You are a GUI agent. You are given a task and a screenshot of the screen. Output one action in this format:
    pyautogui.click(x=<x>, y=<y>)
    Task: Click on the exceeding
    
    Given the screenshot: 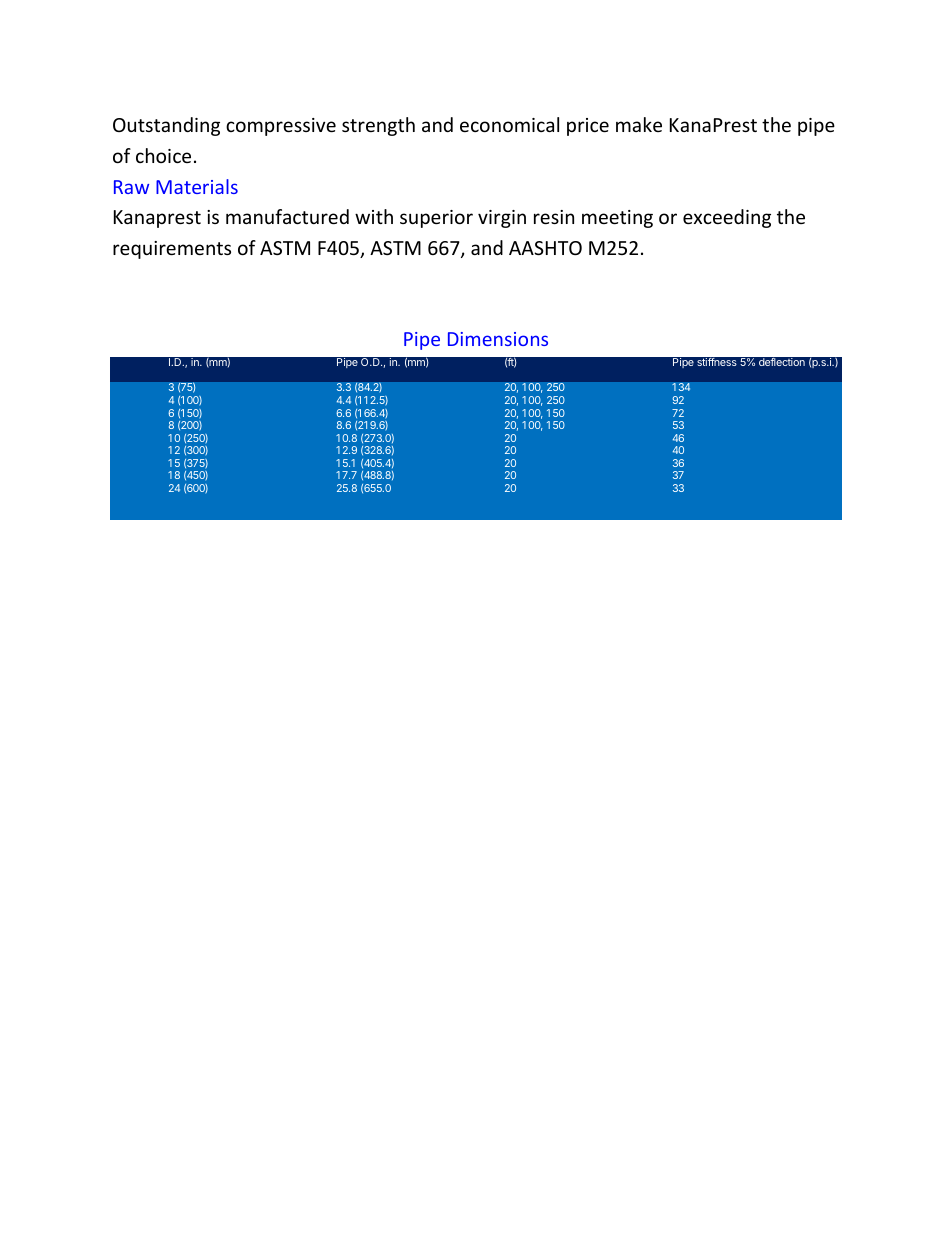 What is the action you would take?
    pyautogui.click(x=727, y=218)
